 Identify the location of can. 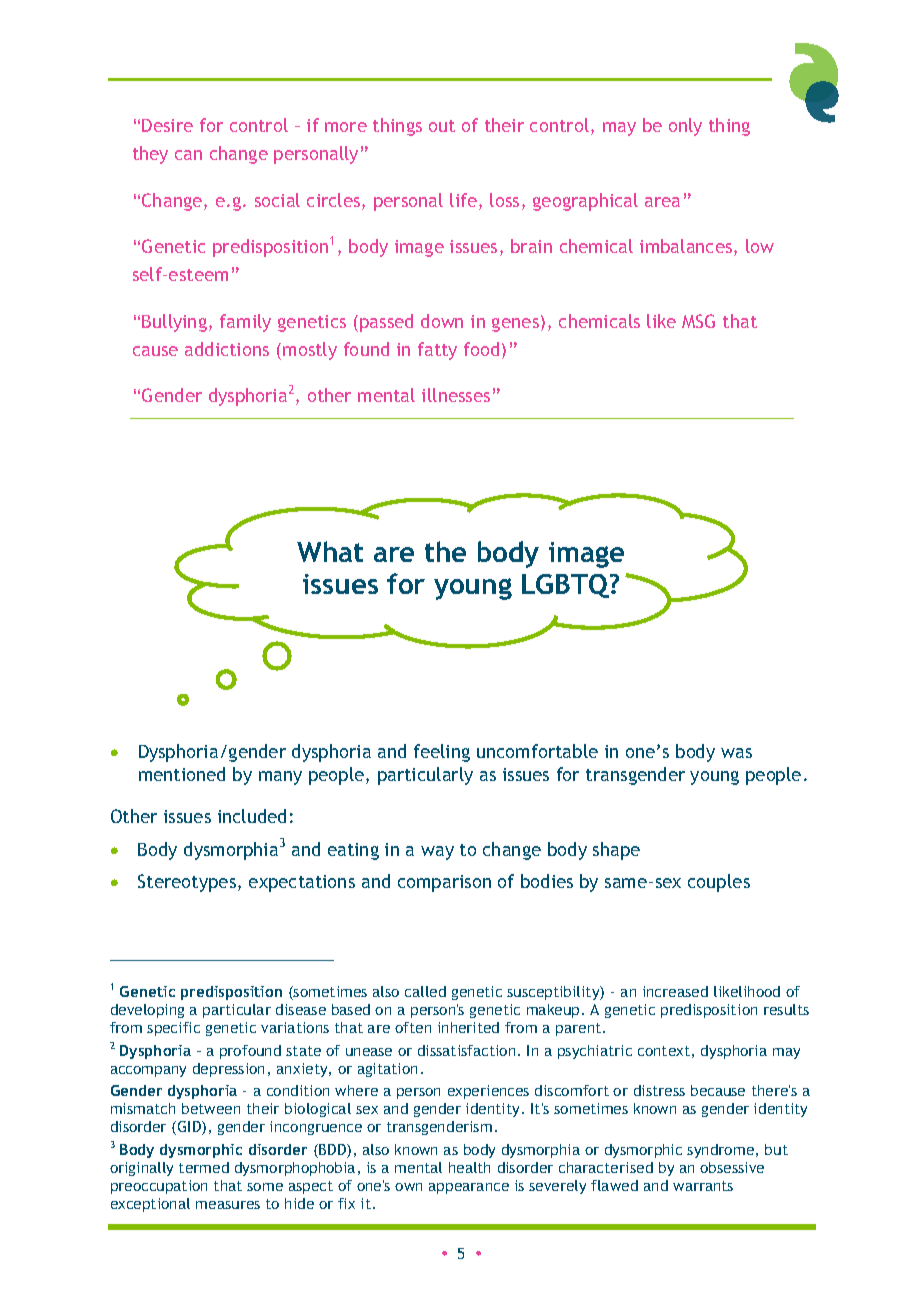
(188, 155).
